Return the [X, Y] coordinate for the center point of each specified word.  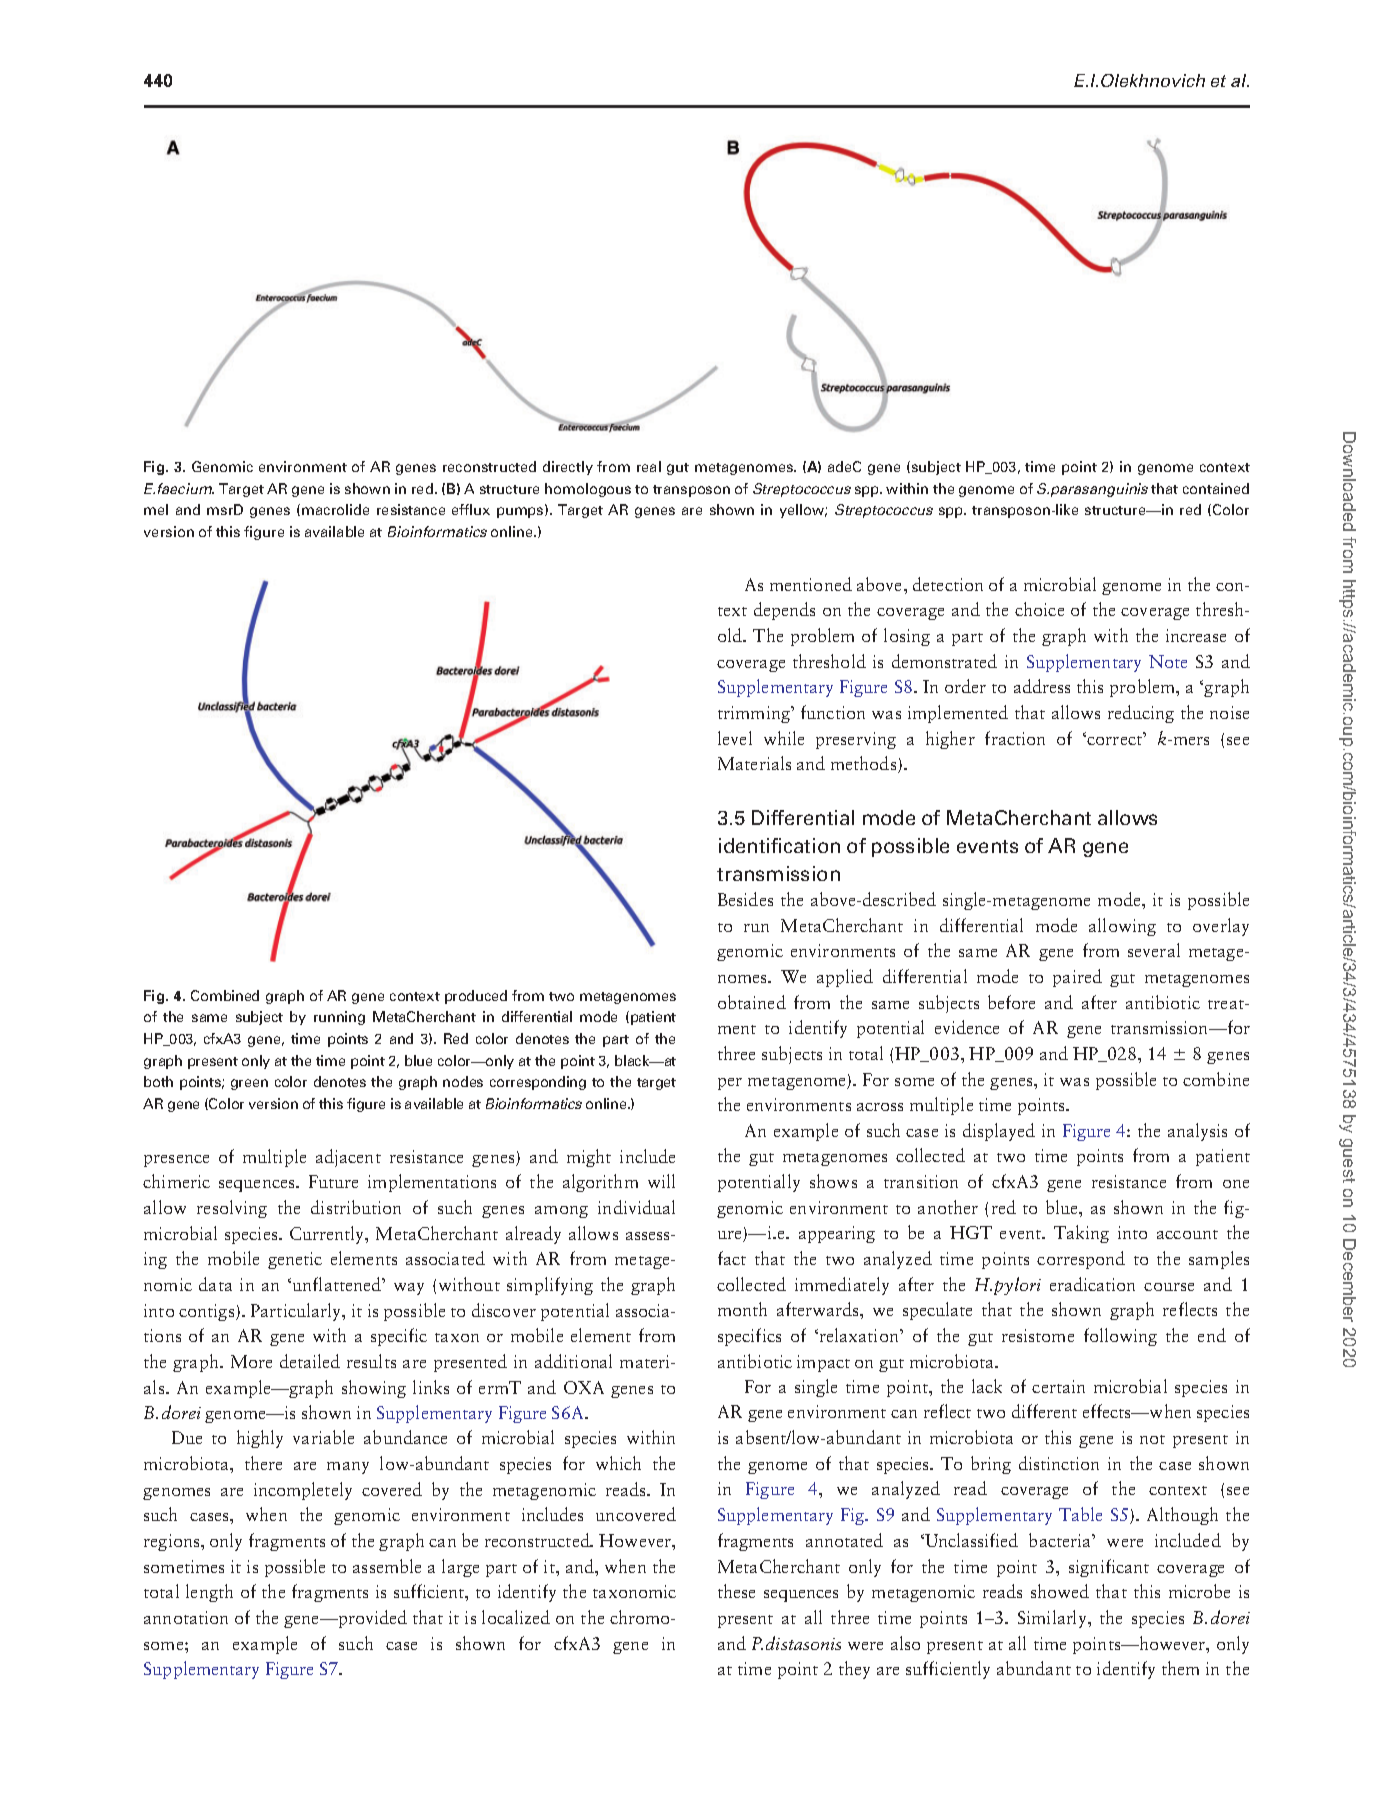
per [730, 1084]
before [1011, 1002]
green [249, 1084]
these [736, 1591]
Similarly [1053, 1619]
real [649, 466]
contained [1216, 488]
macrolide [335, 509]
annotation [186, 1617]
